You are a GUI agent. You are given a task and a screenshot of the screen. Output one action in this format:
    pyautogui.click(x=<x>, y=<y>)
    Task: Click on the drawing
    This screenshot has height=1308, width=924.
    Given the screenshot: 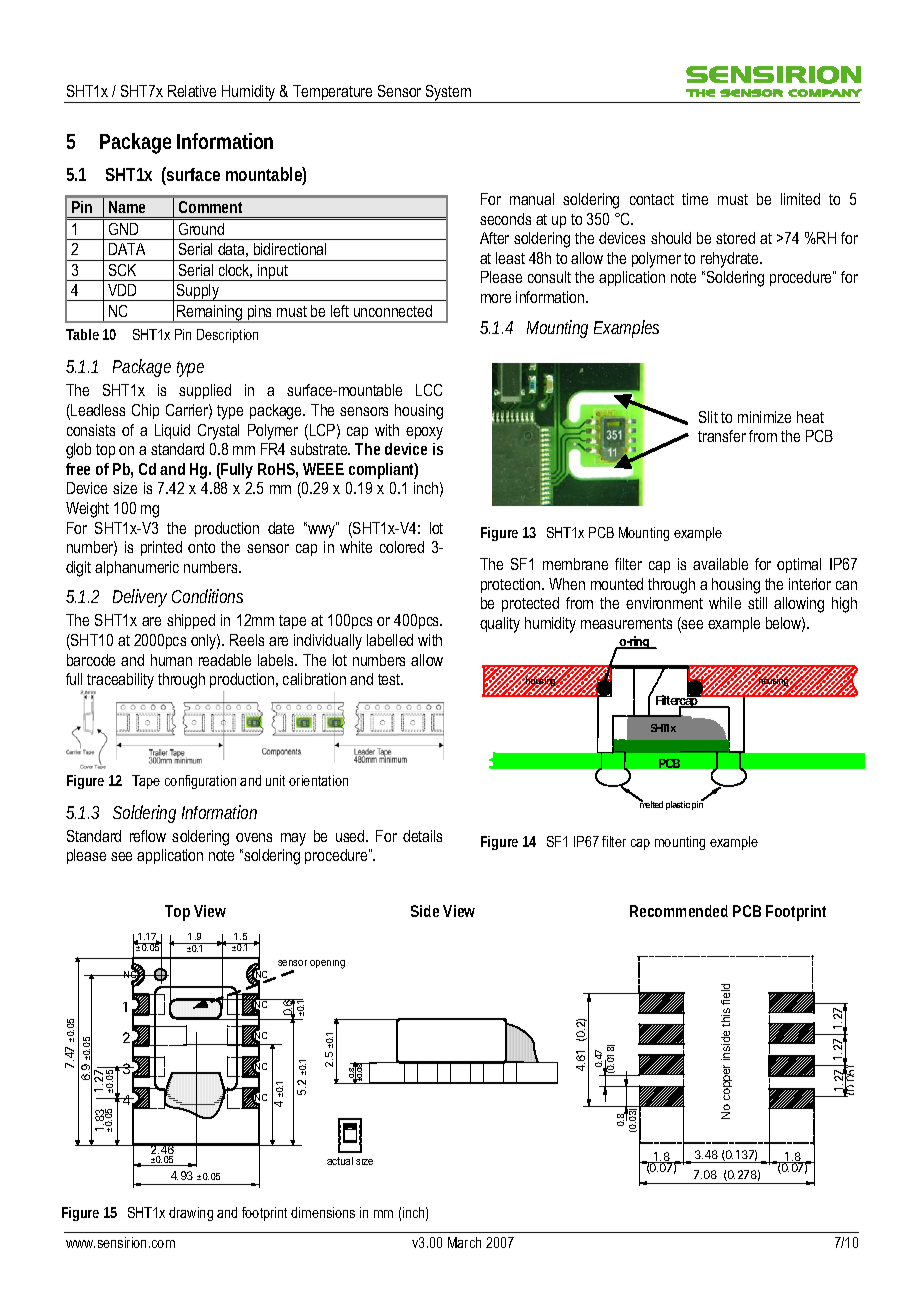 What is the action you would take?
    pyautogui.click(x=191, y=1214)
